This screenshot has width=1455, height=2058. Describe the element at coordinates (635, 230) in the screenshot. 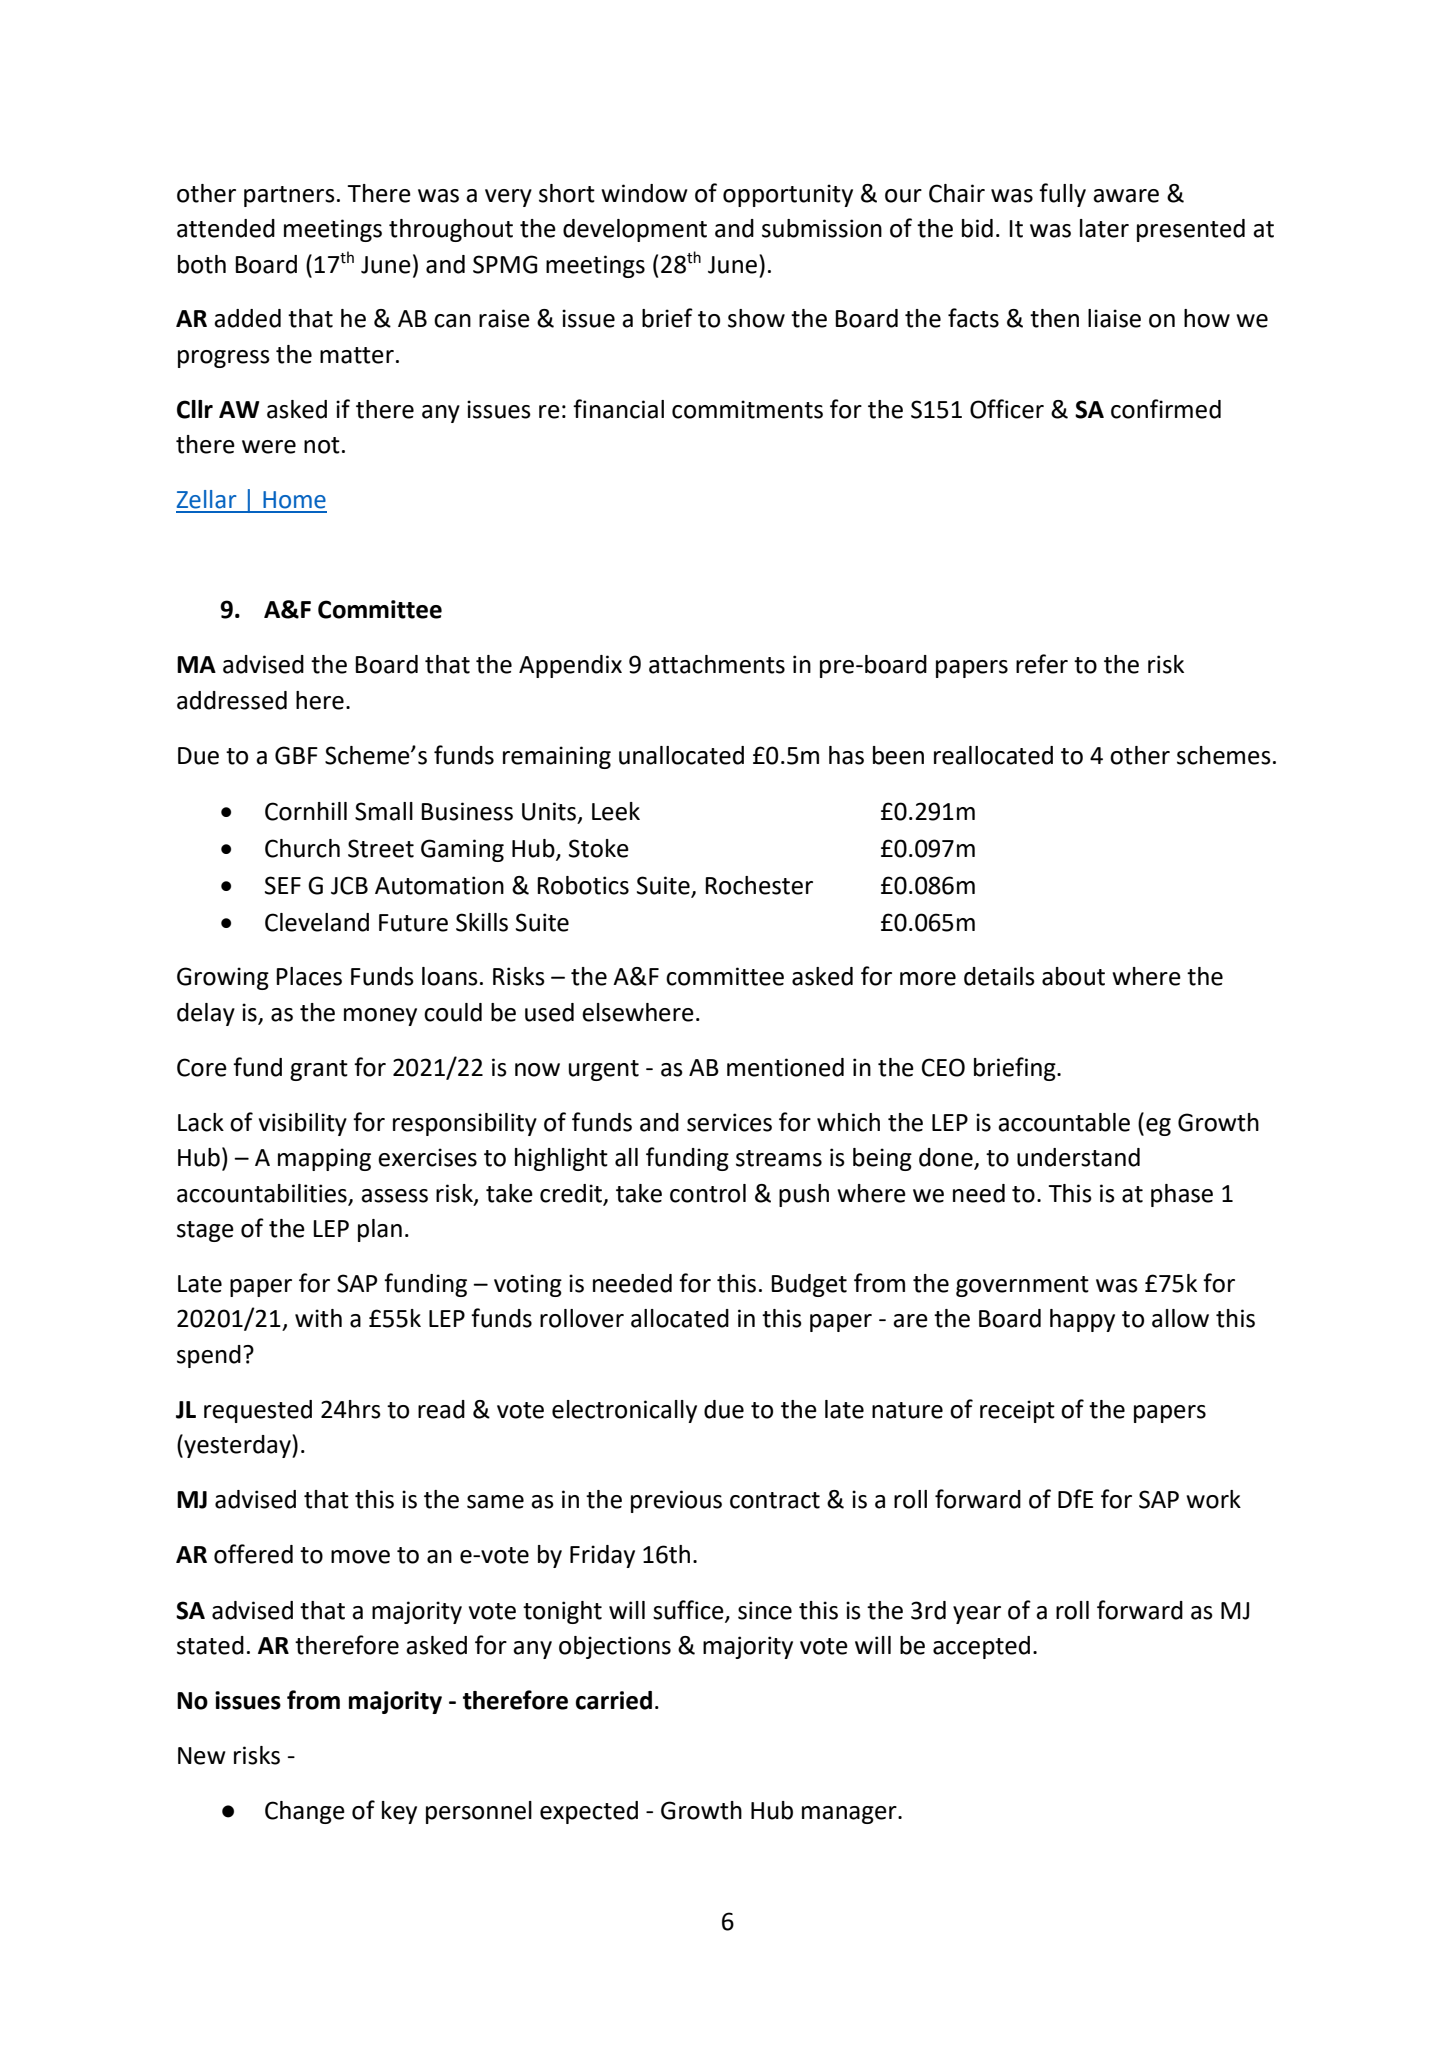

I see `development` at that location.
